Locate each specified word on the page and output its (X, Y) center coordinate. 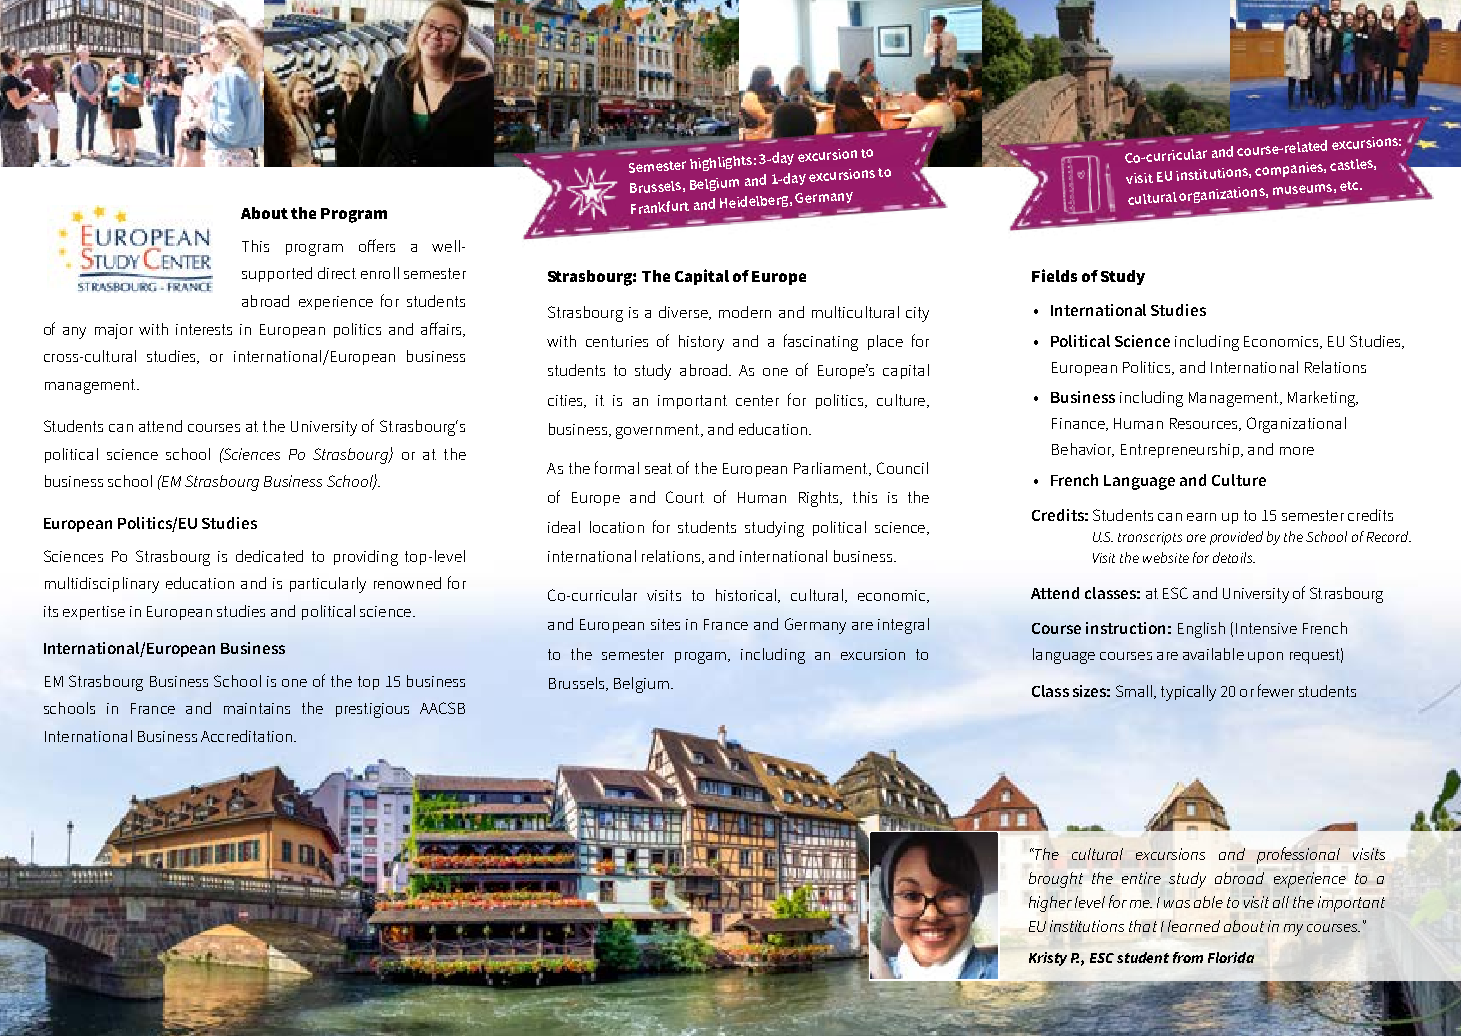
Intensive (1266, 628)
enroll (380, 273)
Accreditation (246, 736)
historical (747, 596)
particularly (328, 585)
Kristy (1048, 959)
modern (745, 312)
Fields (1054, 275)
